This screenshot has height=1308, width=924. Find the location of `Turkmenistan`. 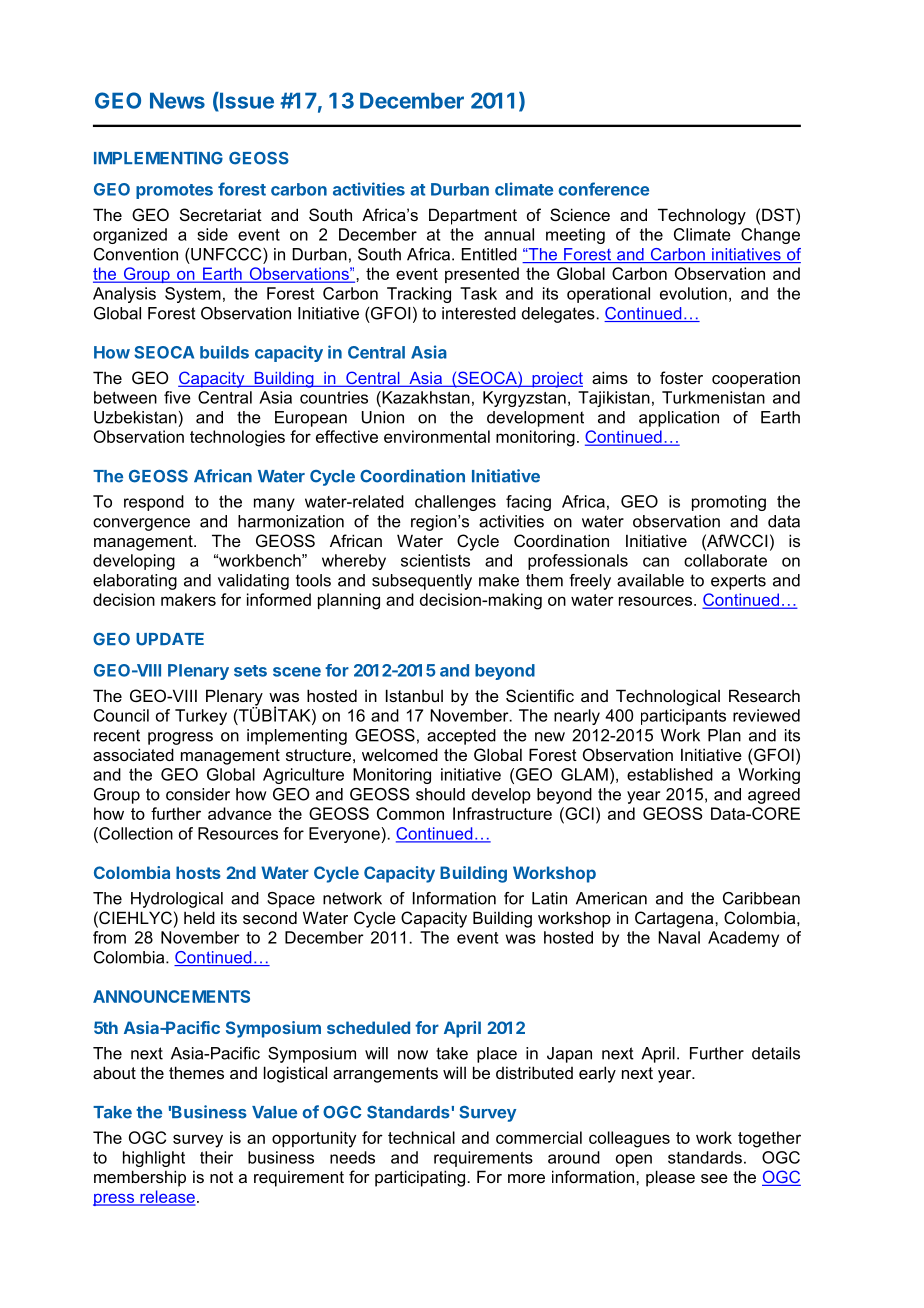

Turkmenistan is located at coordinates (713, 397).
